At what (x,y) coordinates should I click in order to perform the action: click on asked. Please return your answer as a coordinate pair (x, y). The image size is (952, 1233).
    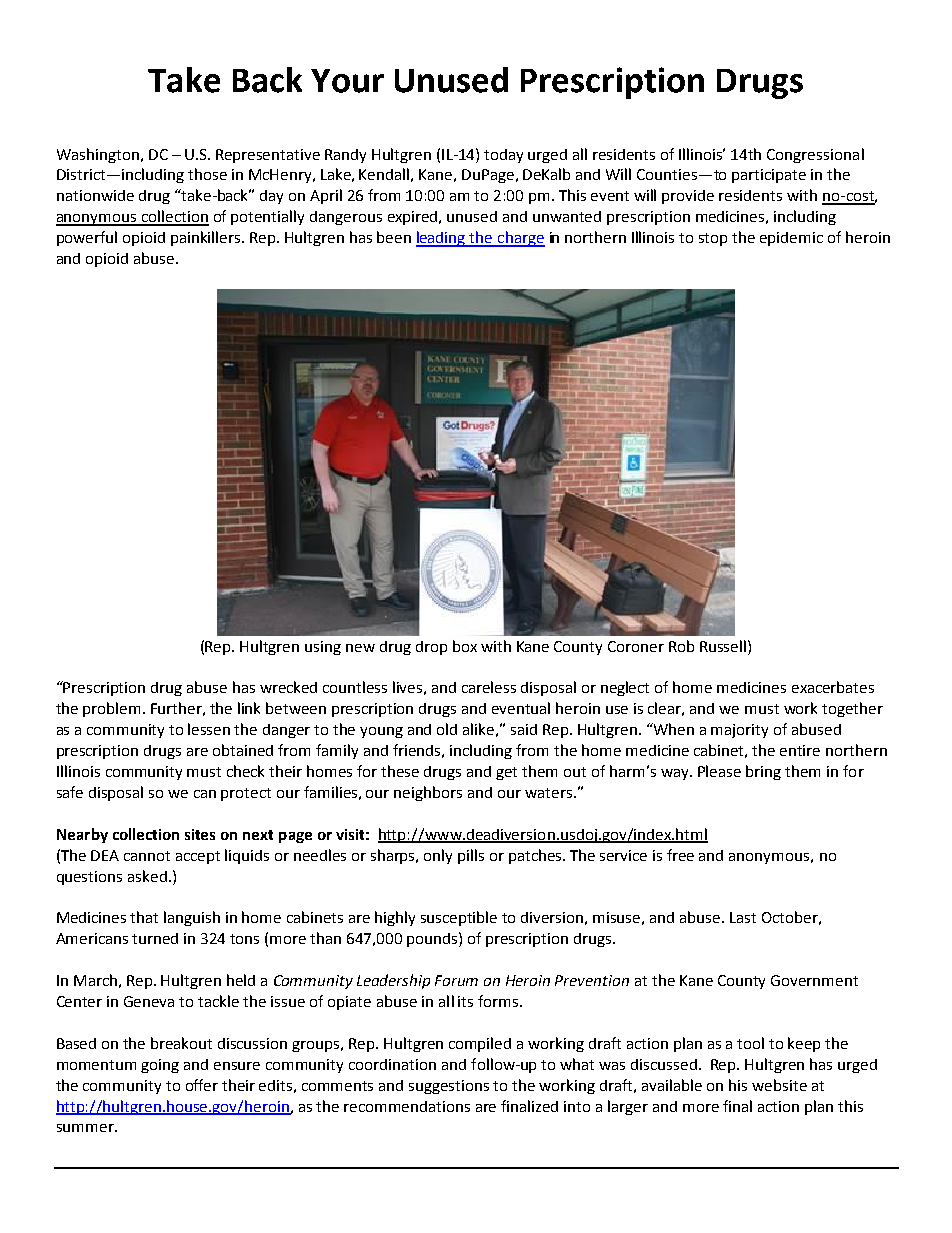
    Looking at the image, I should click on (147, 876).
